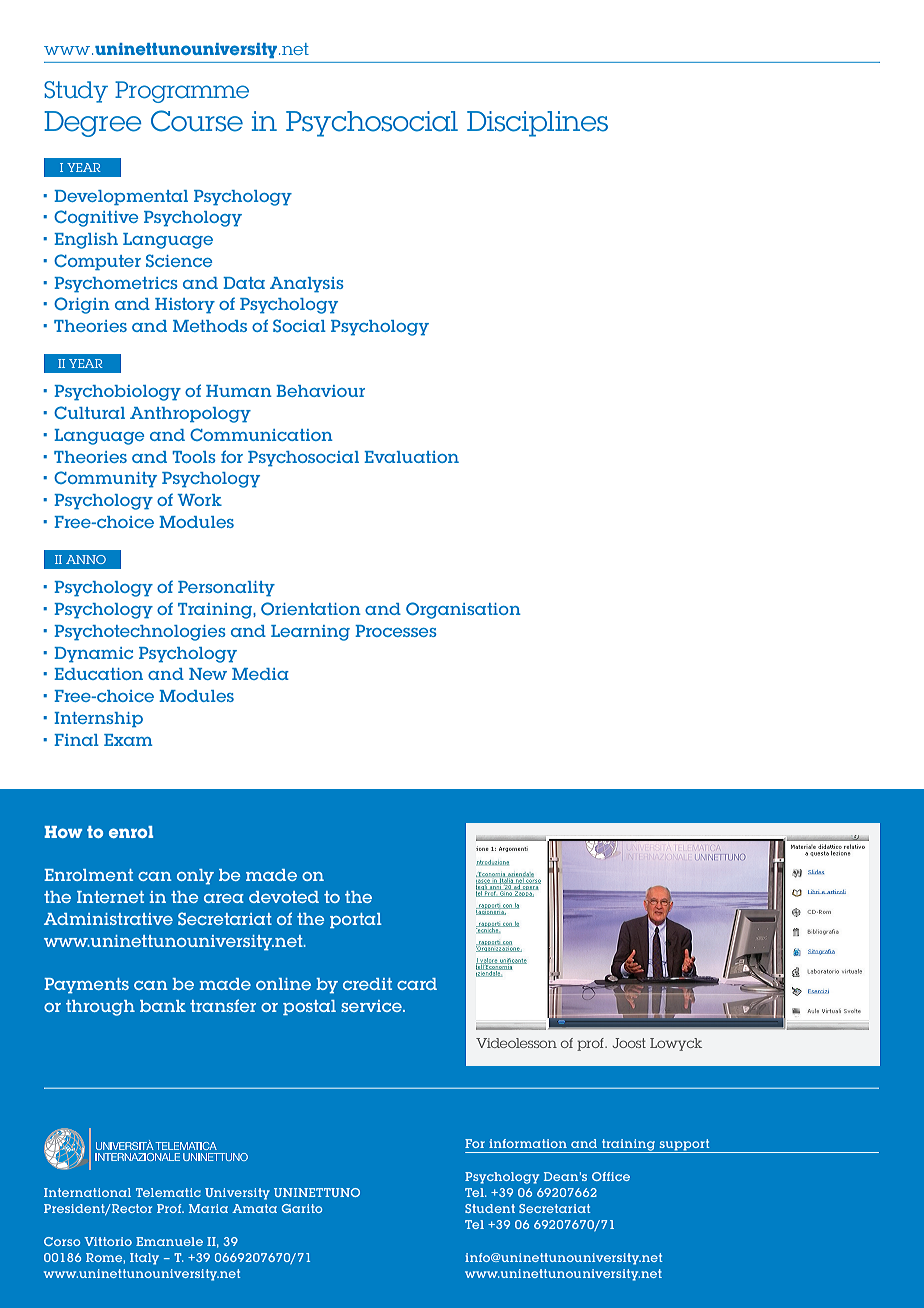 This page has height=1308, width=924. What do you see at coordinates (307, 285) in the page?
I see `Analysis` at bounding box center [307, 285].
